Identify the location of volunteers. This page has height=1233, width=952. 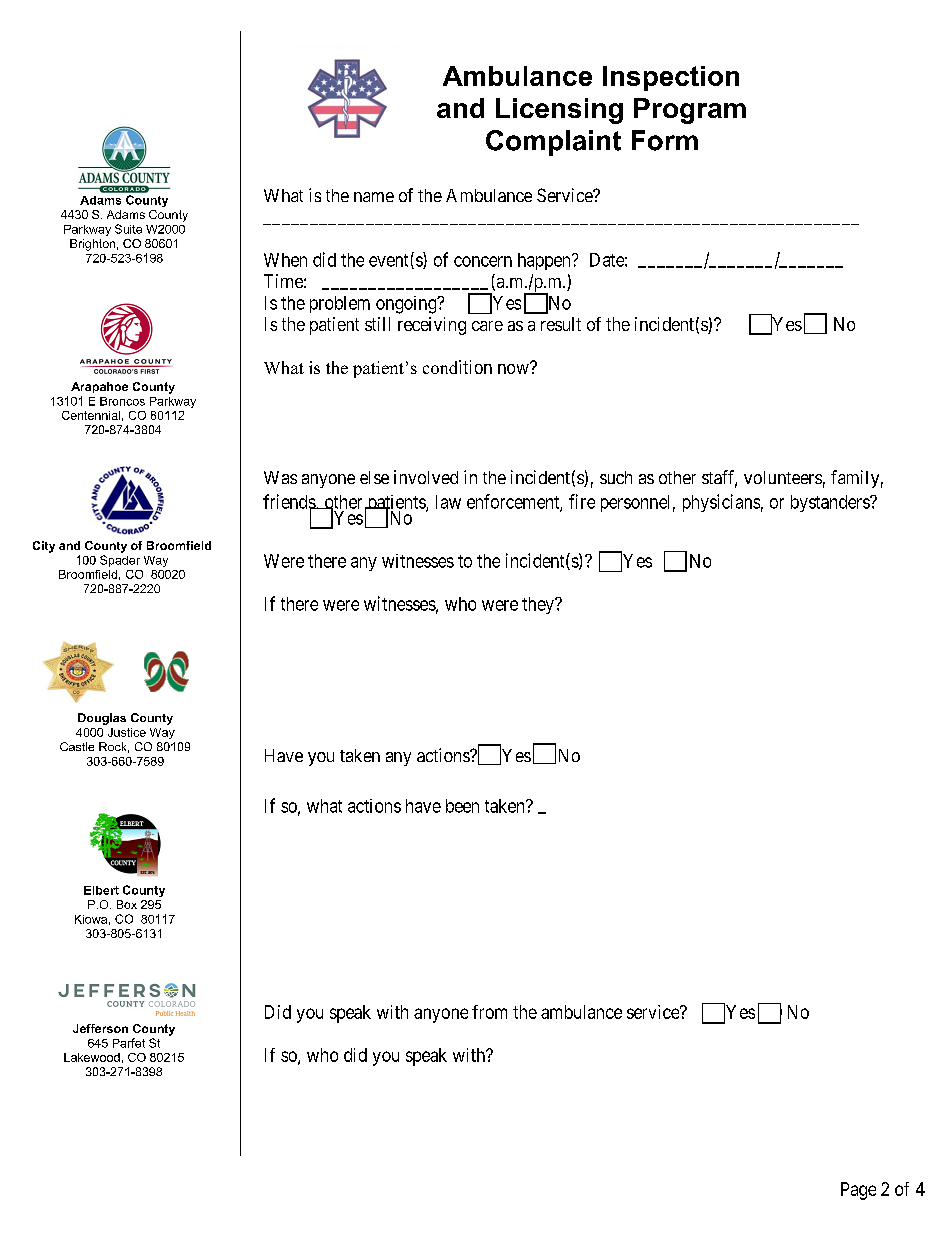
(783, 477).
